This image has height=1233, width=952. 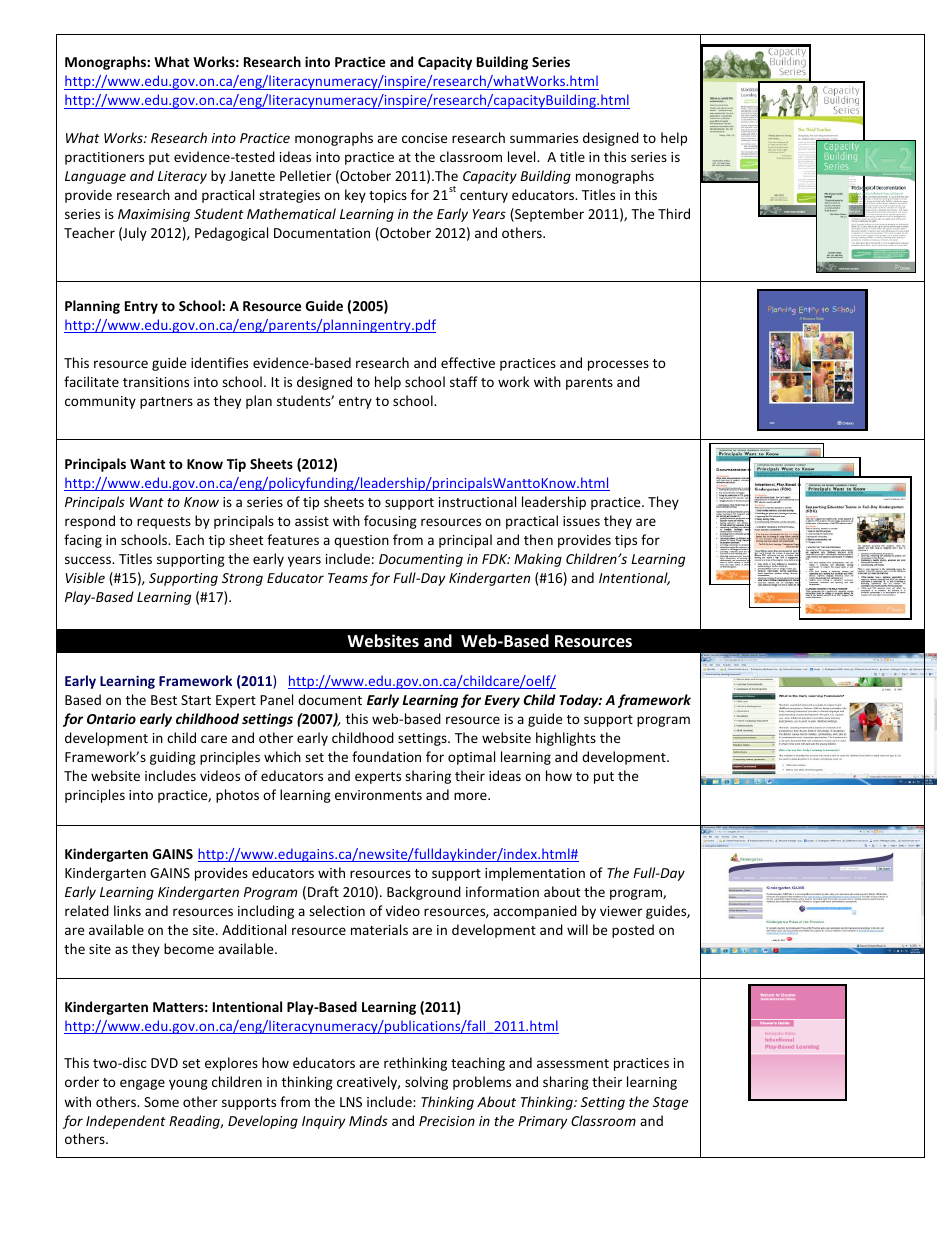 I want to click on staff, so click(x=464, y=381).
